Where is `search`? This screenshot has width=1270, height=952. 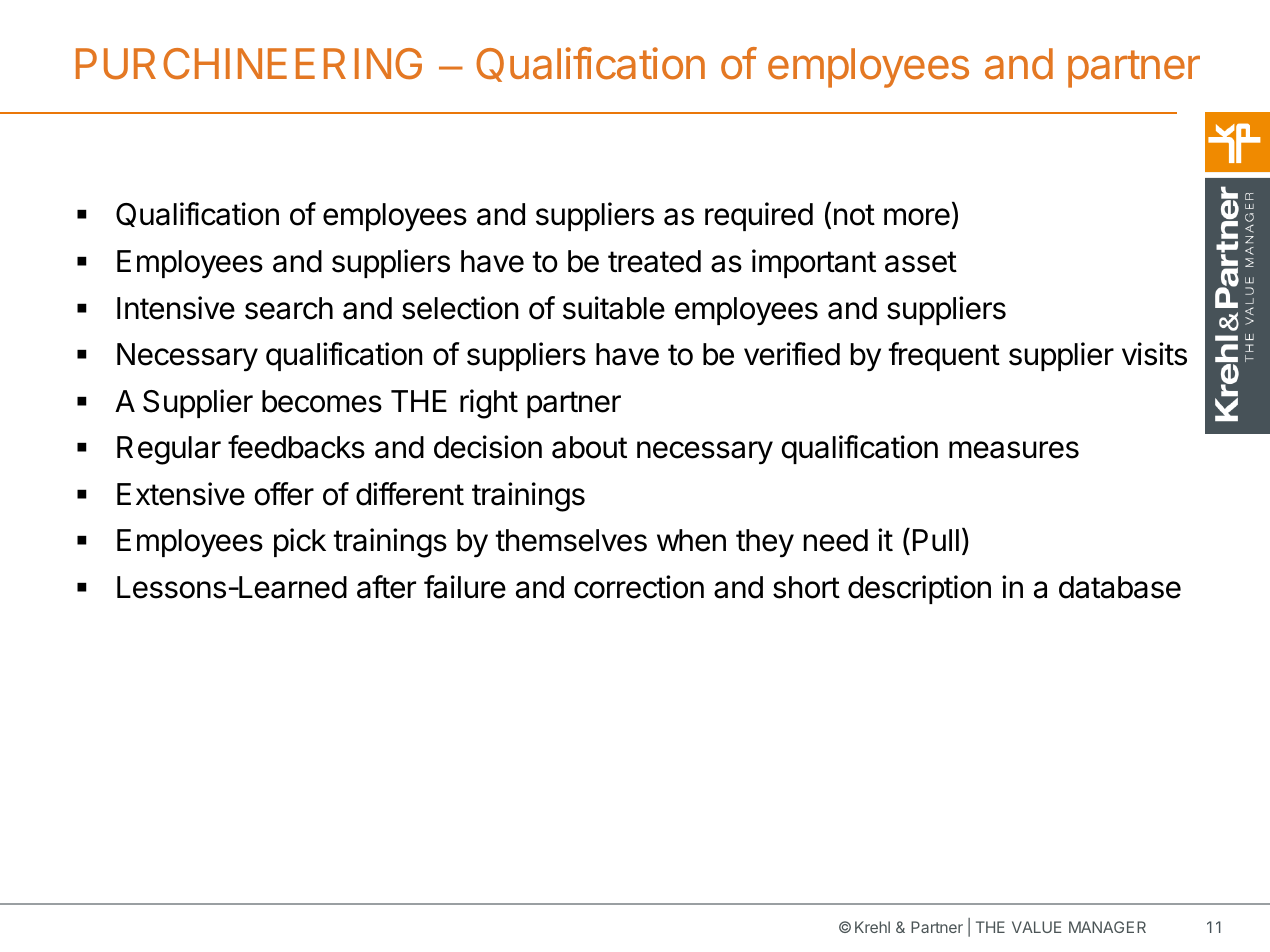
search is located at coordinates (289, 308).
